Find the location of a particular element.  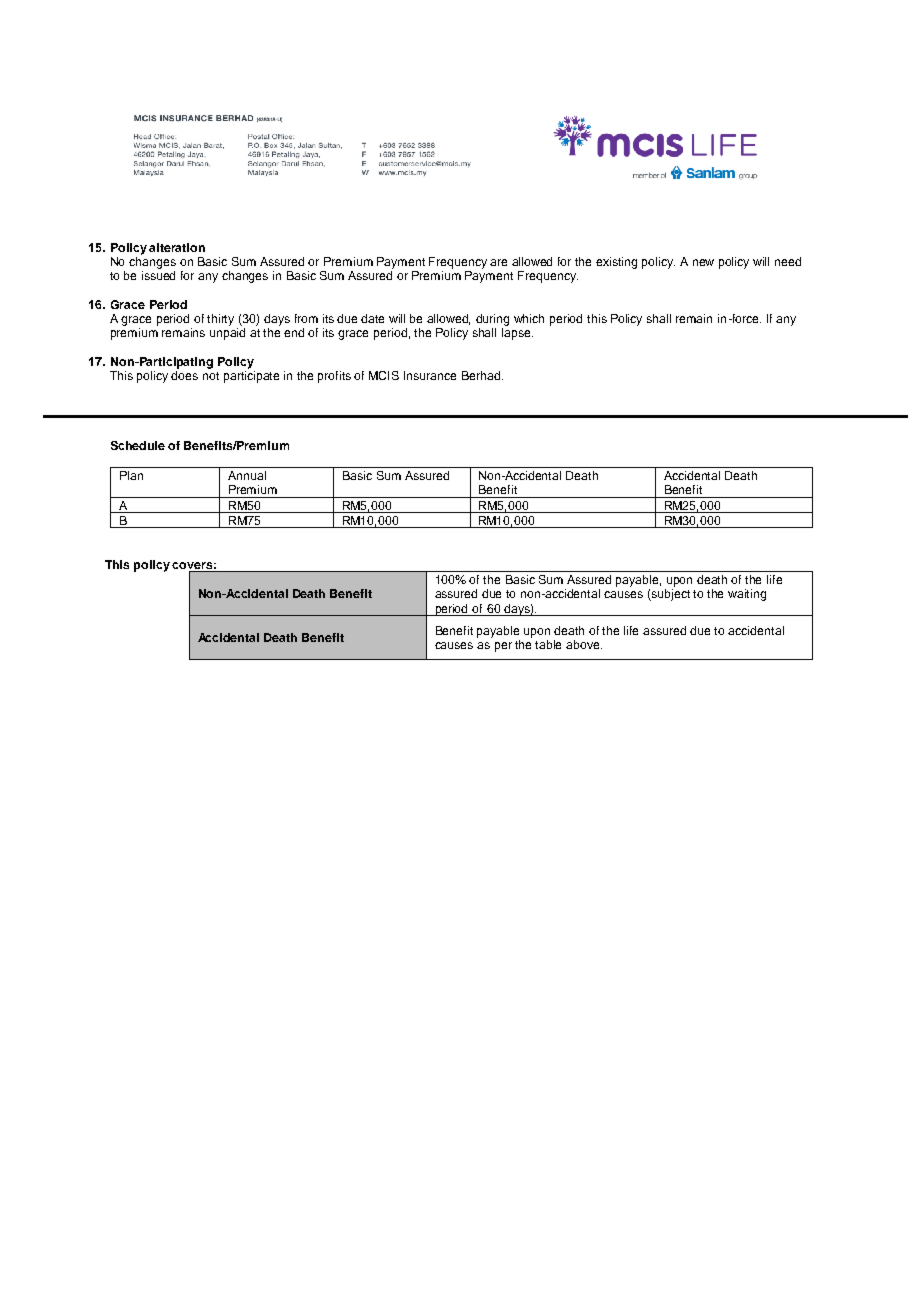

existing is located at coordinates (616, 263).
